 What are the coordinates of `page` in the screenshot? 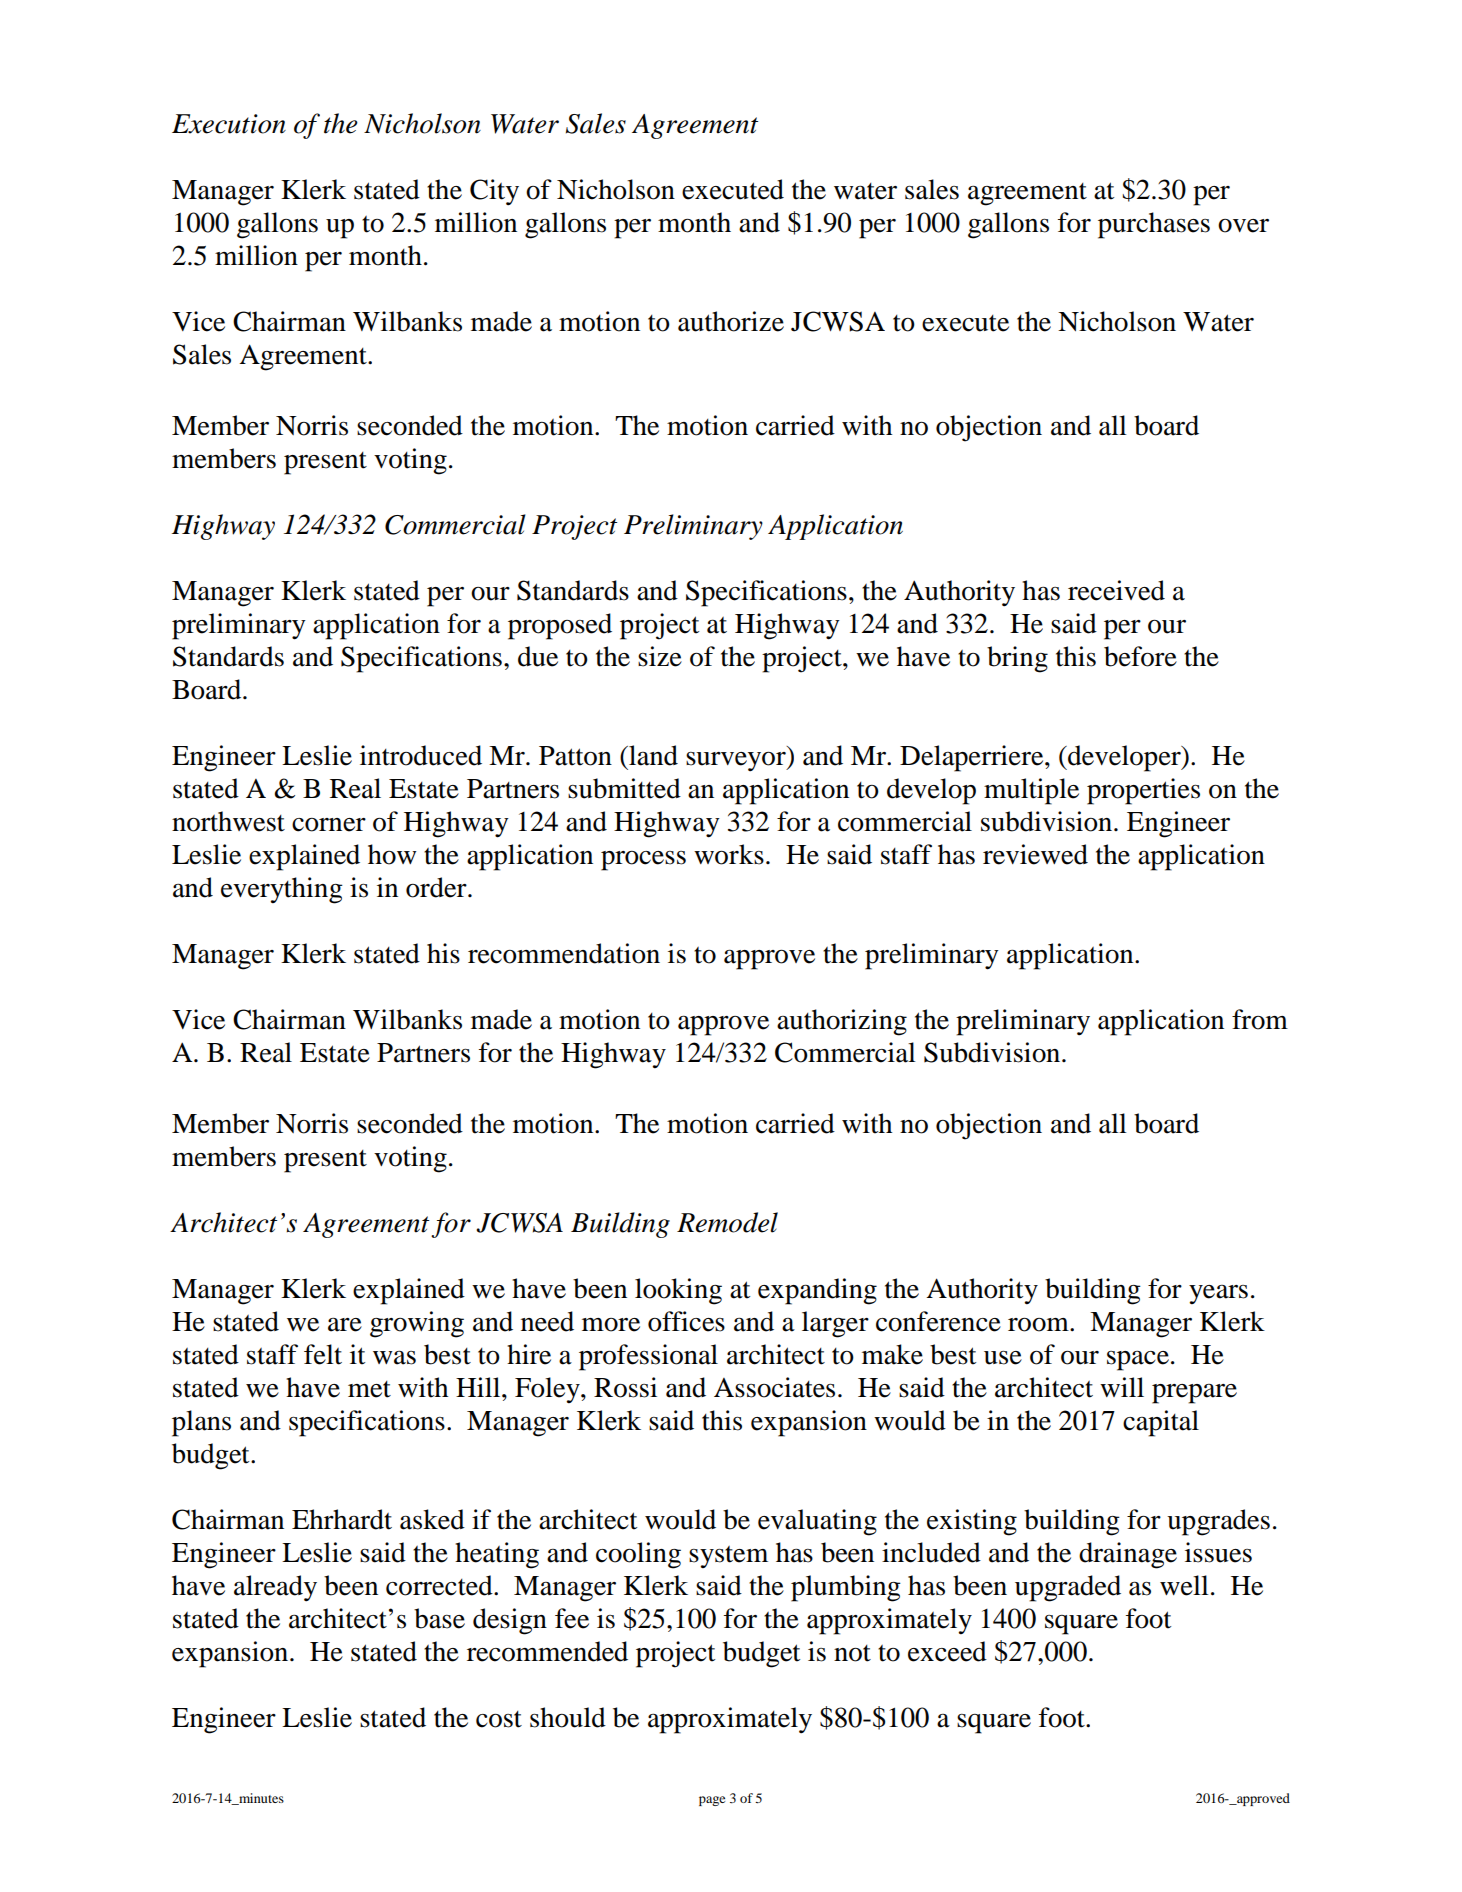 It's located at (712, 1801).
